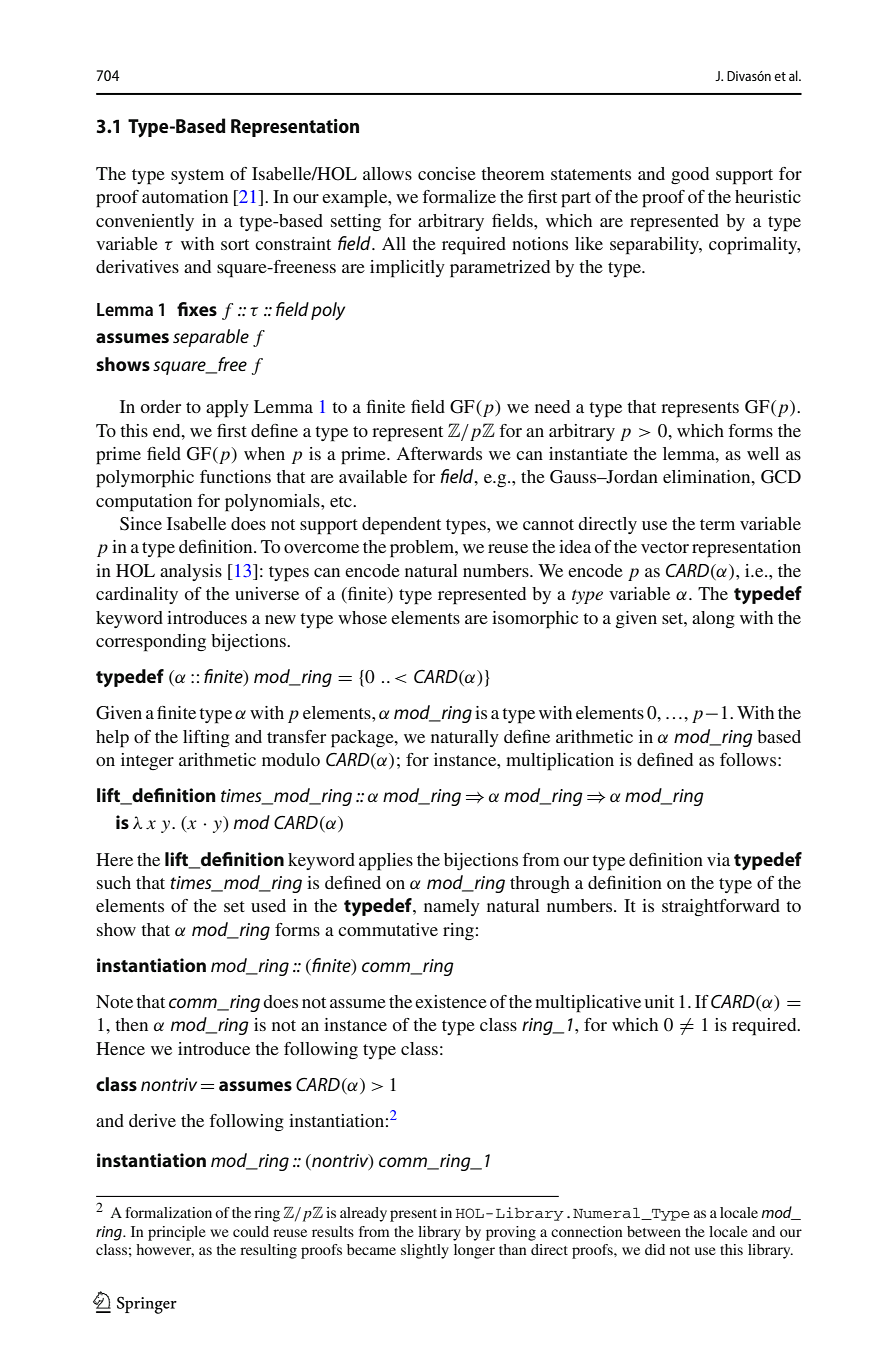  What do you see at coordinates (147, 761) in the page?
I see `integer` at bounding box center [147, 761].
